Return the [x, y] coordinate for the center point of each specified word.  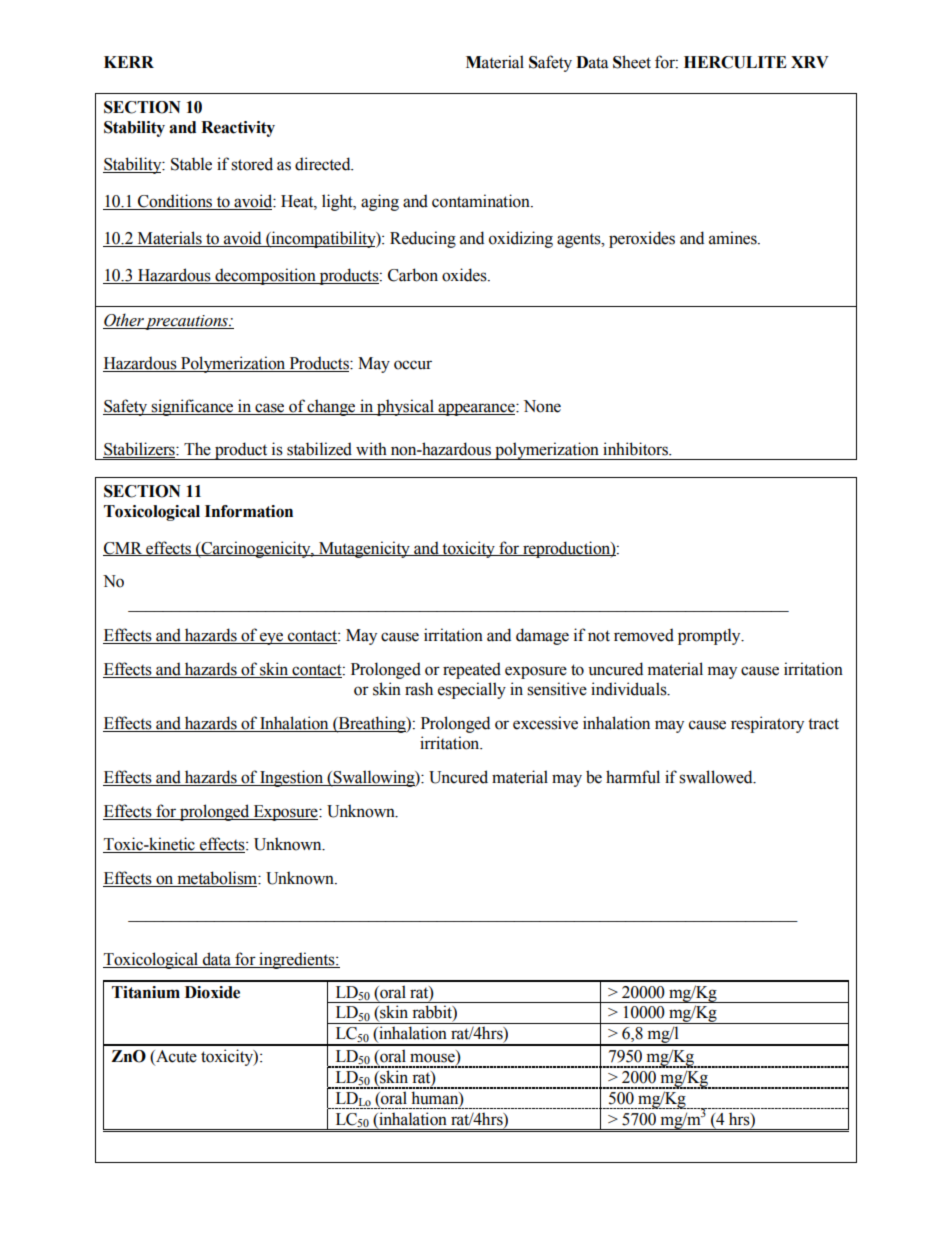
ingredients [297, 960]
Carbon [413, 275]
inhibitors [636, 449]
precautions [187, 322]
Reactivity [238, 129]
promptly [710, 636]
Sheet [632, 62]
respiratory [767, 724]
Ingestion [292, 778]
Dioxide [212, 992]
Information [249, 511]
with [371, 449]
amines [734, 238]
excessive [545, 723]
